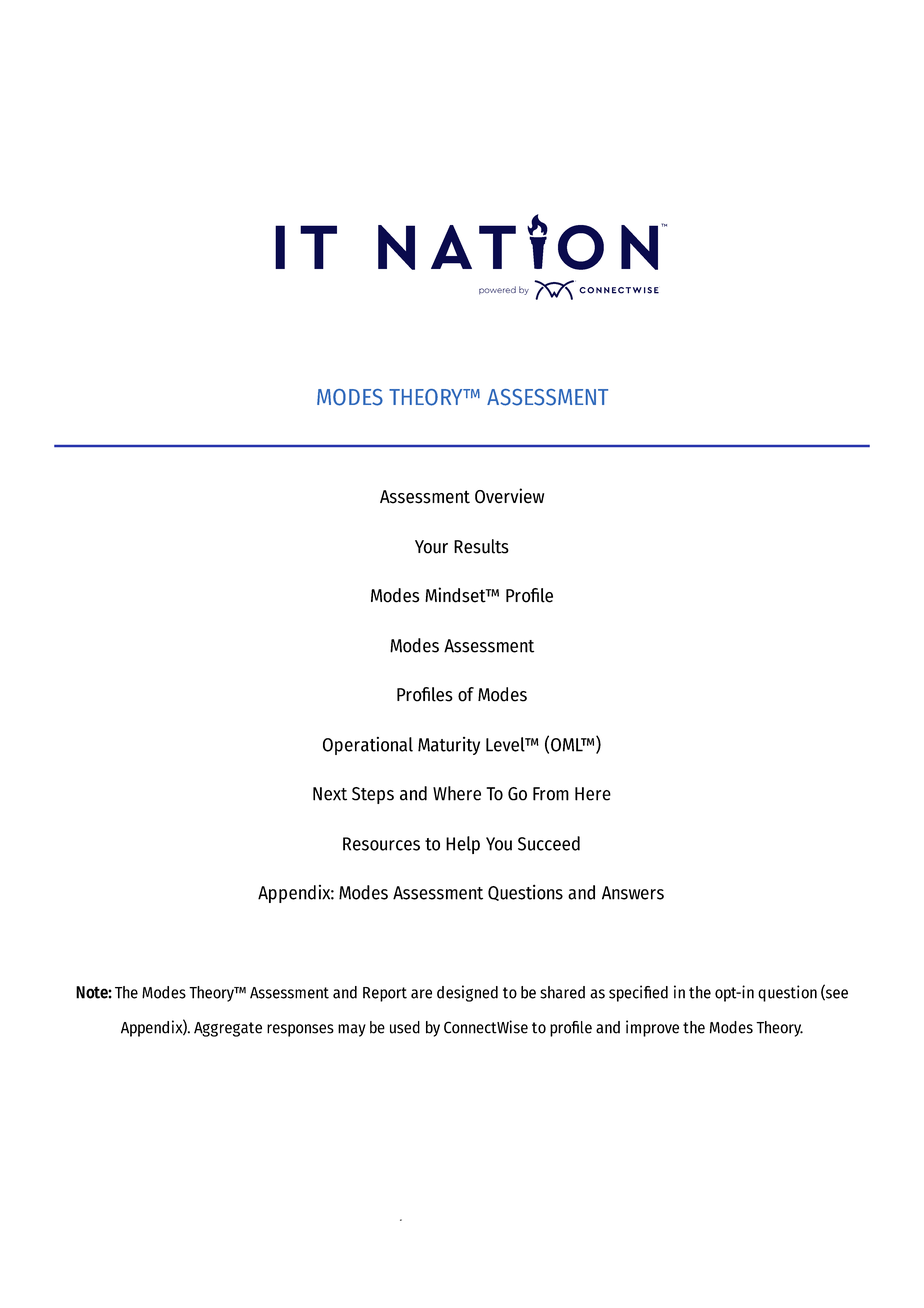 This document has height=1308, width=924. Describe the element at coordinates (300, 1030) in the document. I see `responses` at that location.
